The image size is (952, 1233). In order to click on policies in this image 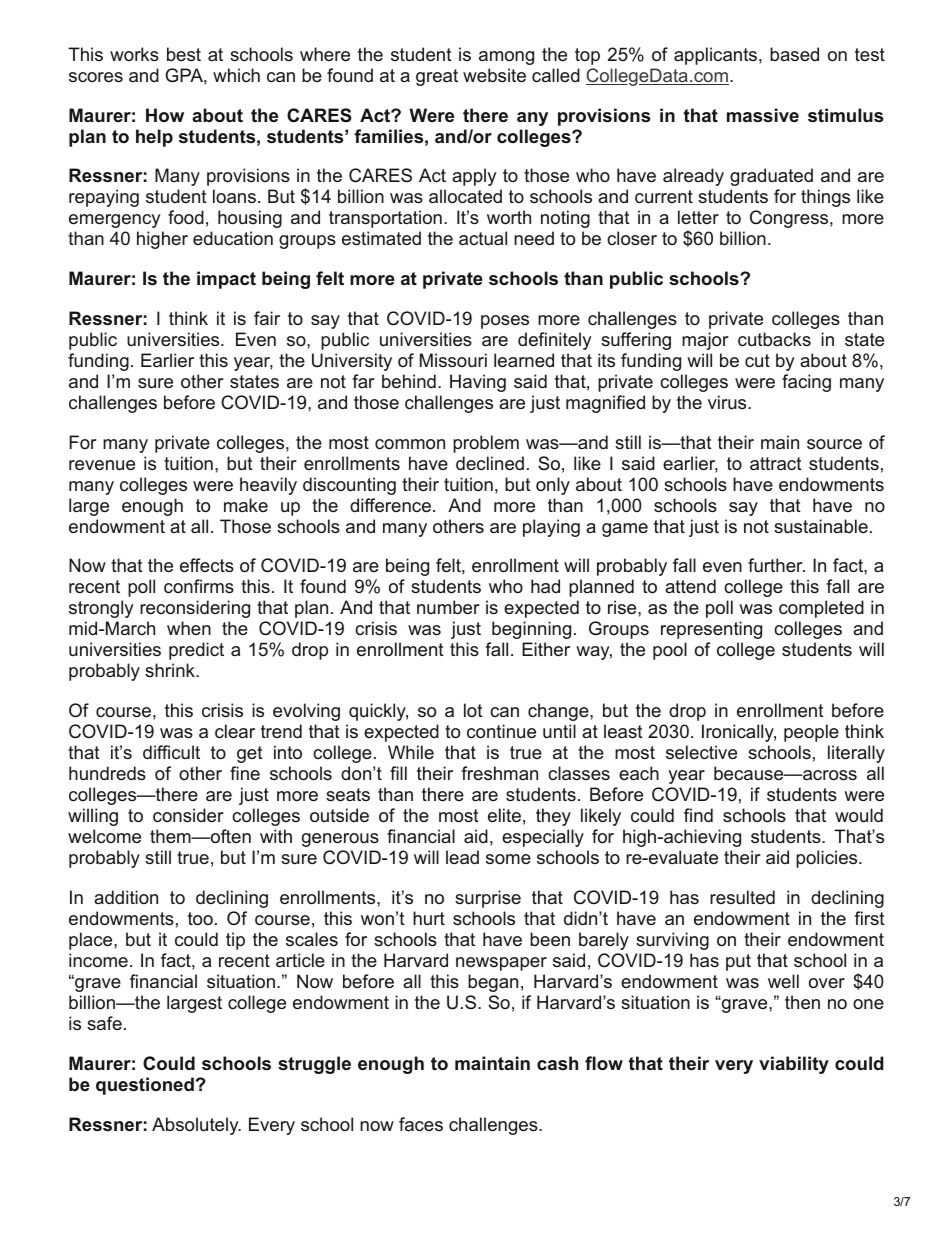, I will do `click(826, 859)`.
